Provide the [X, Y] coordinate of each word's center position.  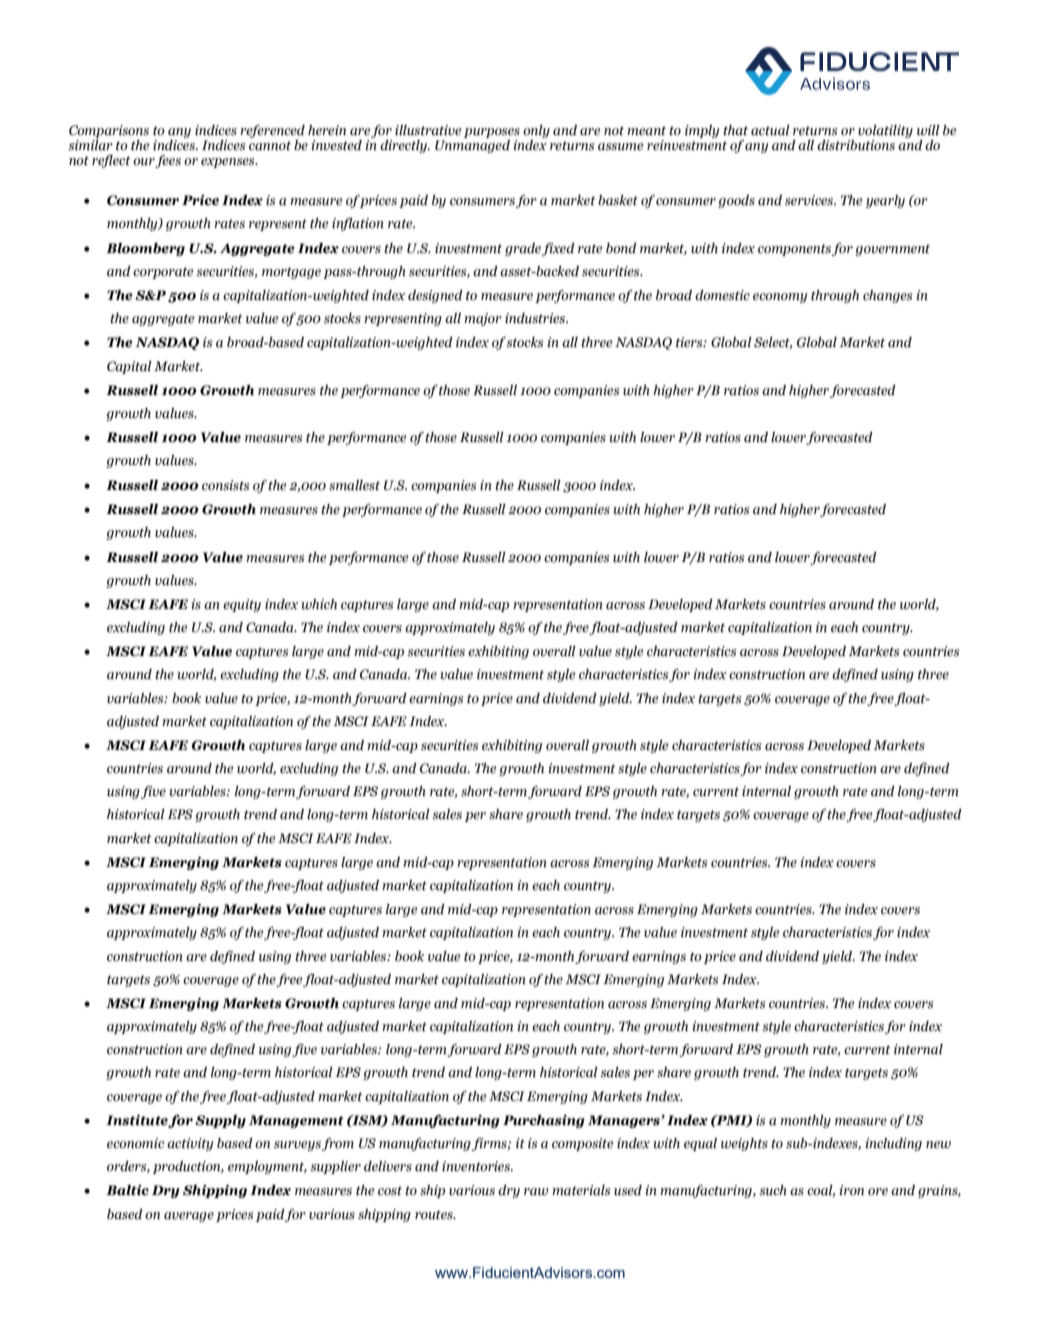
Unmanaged [472, 145]
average [189, 1217]
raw [536, 1191]
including [894, 1144]
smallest [354, 485]
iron [852, 1190]
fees [168, 161]
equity [242, 605]
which [319, 604]
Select [773, 343]
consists [226, 485]
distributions [856, 145]
